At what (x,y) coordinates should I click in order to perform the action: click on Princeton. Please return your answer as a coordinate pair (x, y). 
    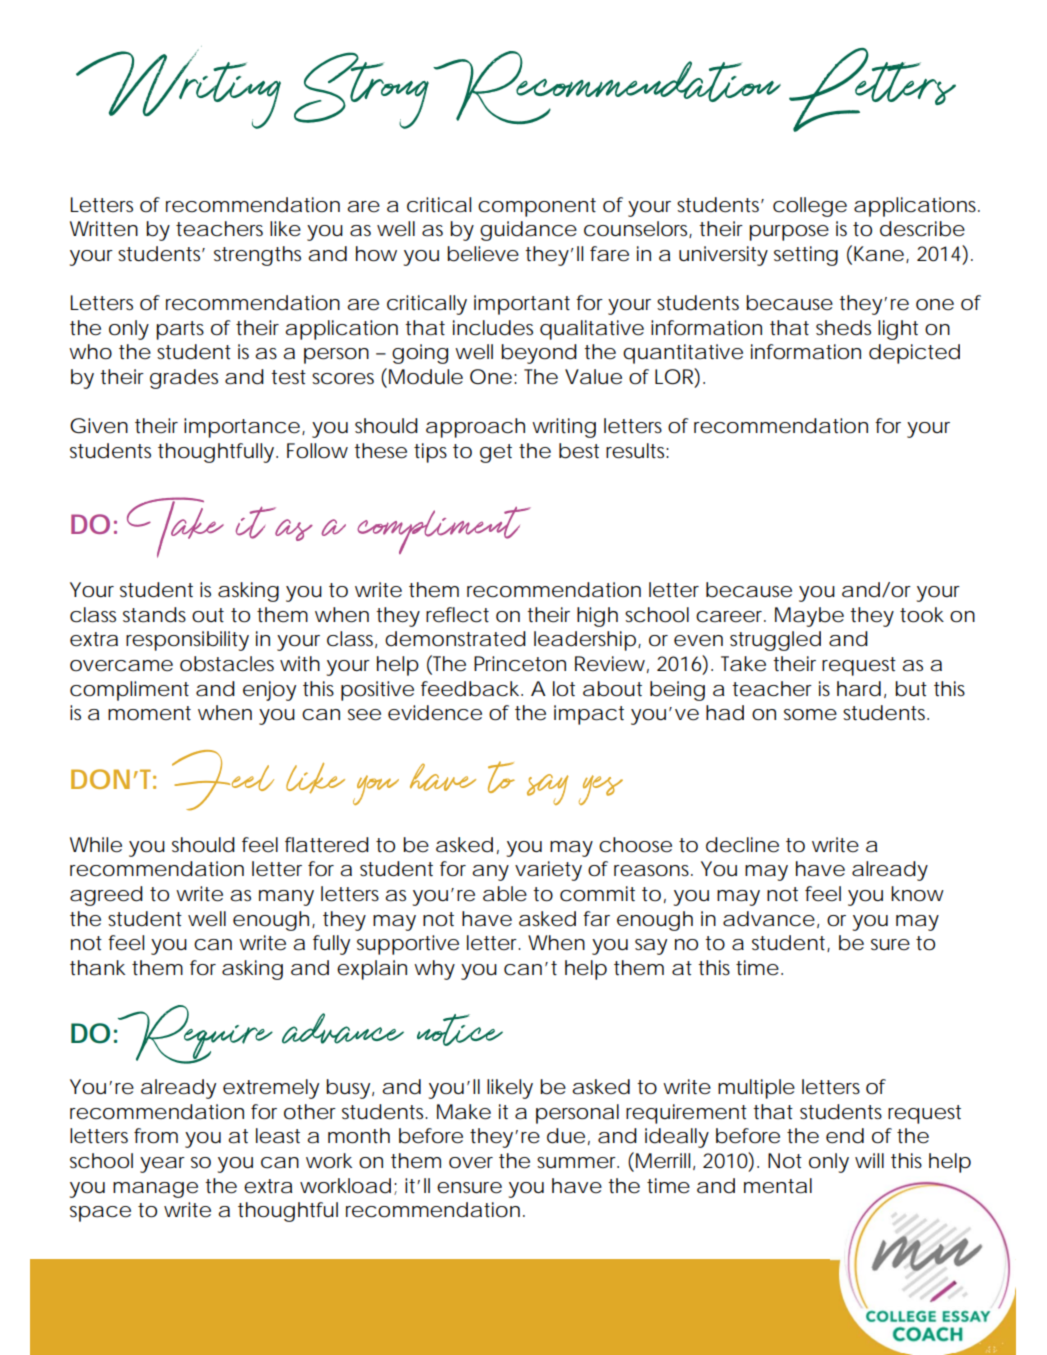
    Looking at the image, I should click on (520, 664).
